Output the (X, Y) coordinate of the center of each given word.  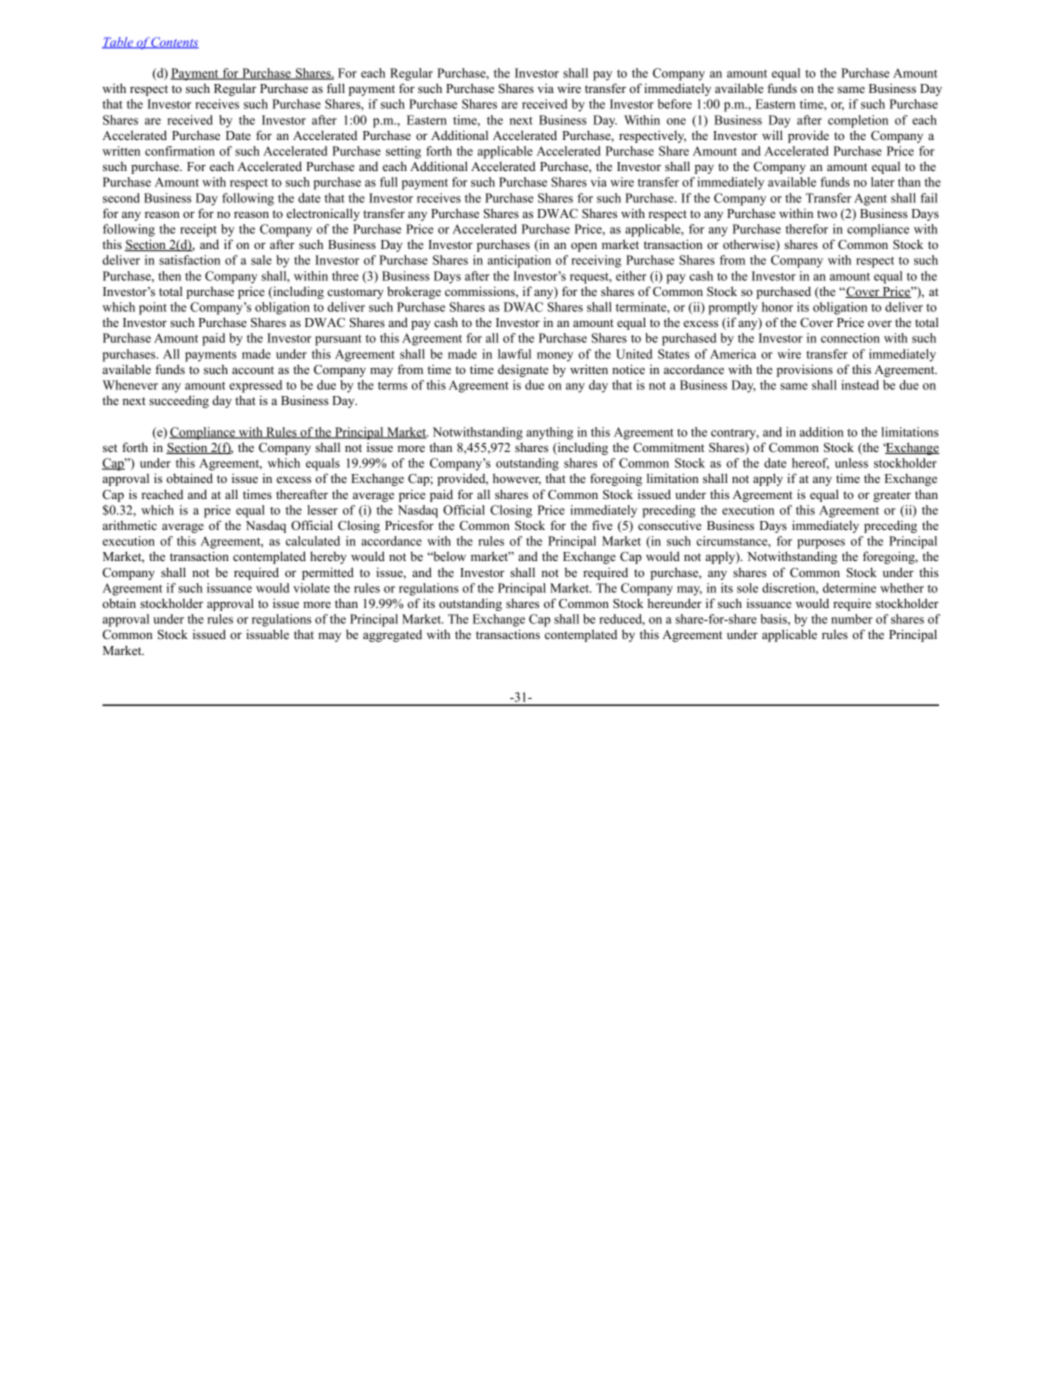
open (584, 247)
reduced (622, 620)
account (253, 370)
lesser (322, 510)
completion (858, 121)
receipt (198, 230)
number (852, 619)
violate (311, 588)
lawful (514, 354)
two (827, 214)
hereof (810, 464)
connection (850, 338)
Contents (174, 43)
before (675, 104)
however (517, 479)
